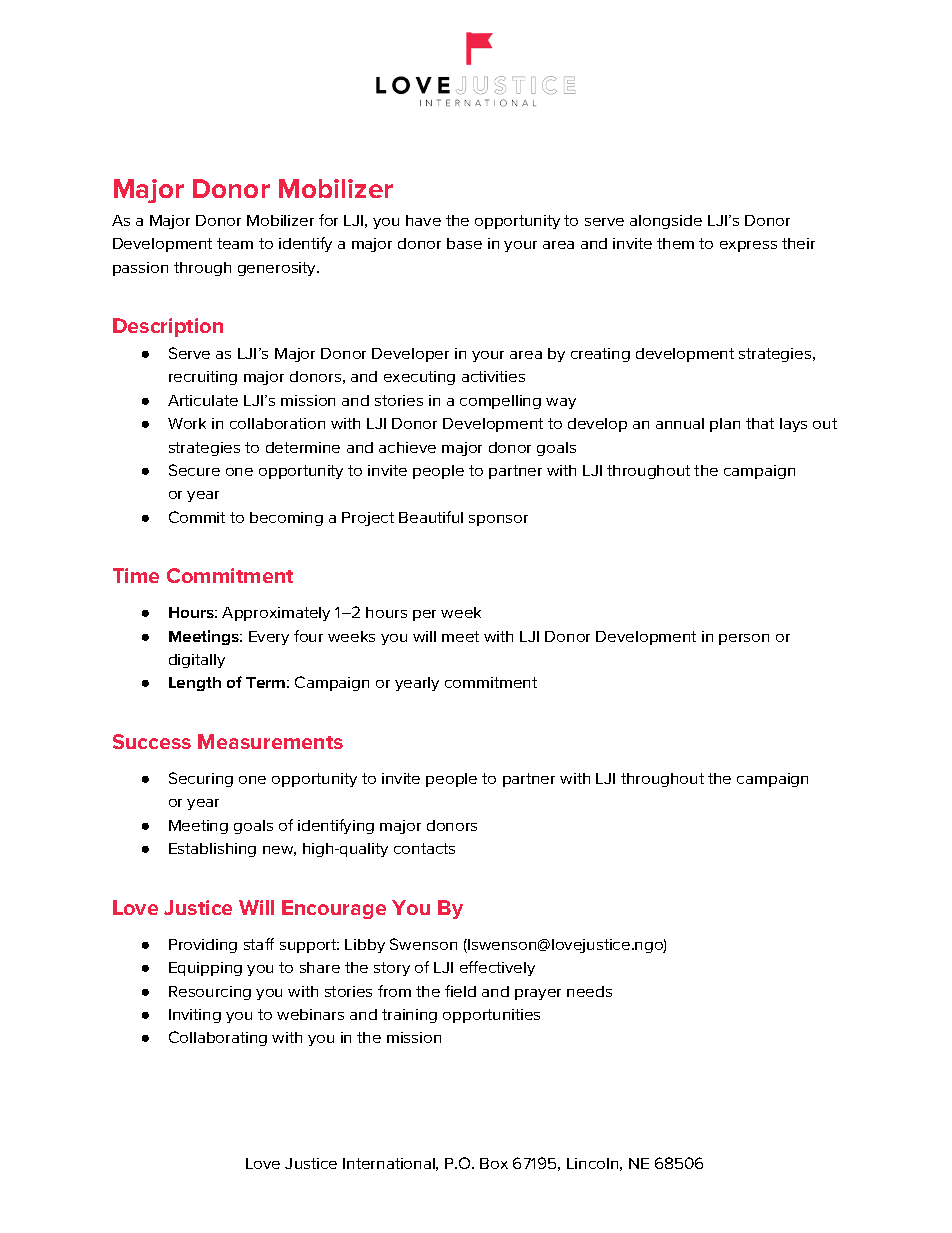  What do you see at coordinates (748, 246) in the document?
I see `express` at bounding box center [748, 246].
